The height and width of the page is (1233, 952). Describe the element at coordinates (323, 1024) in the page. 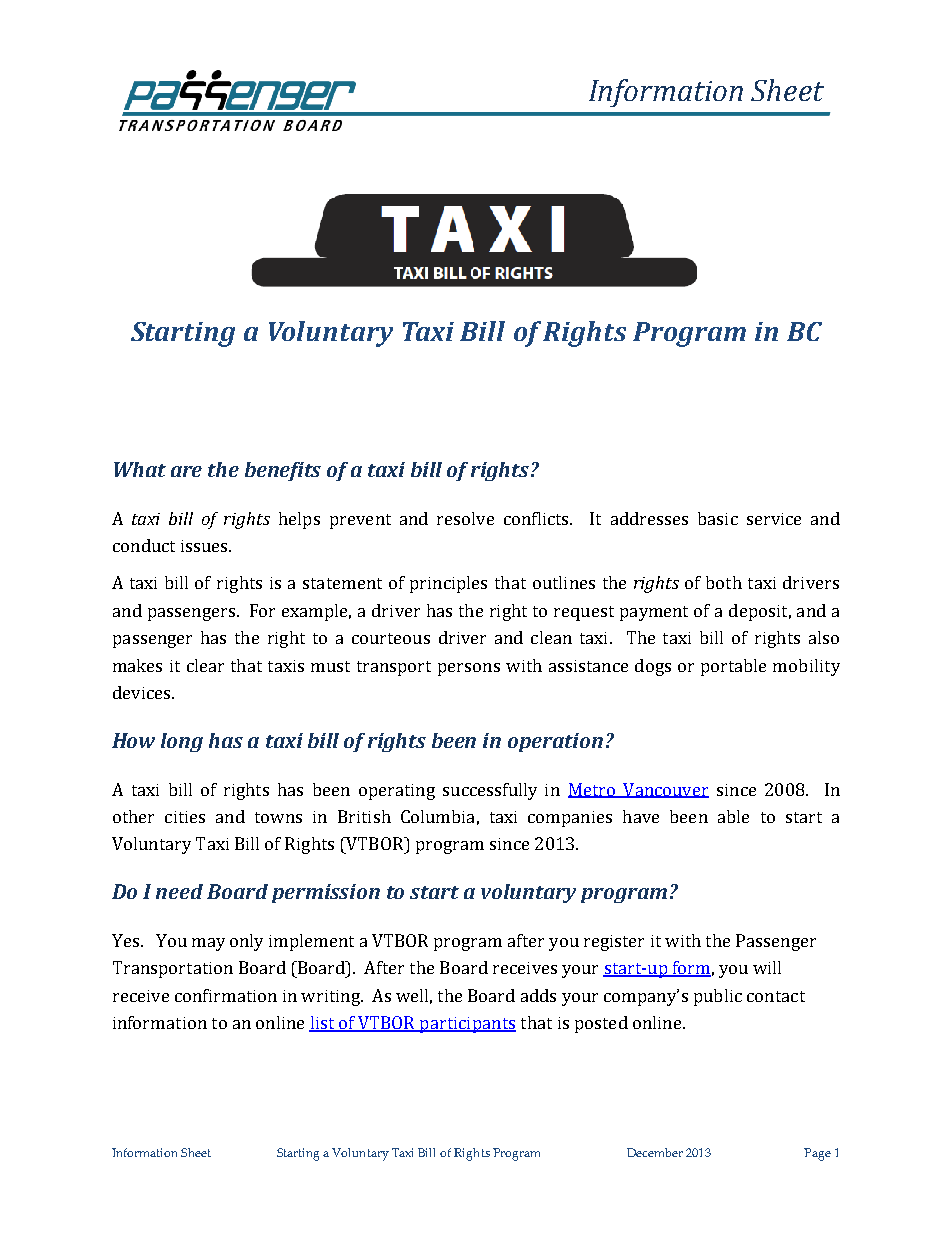

I see `list` at that location.
